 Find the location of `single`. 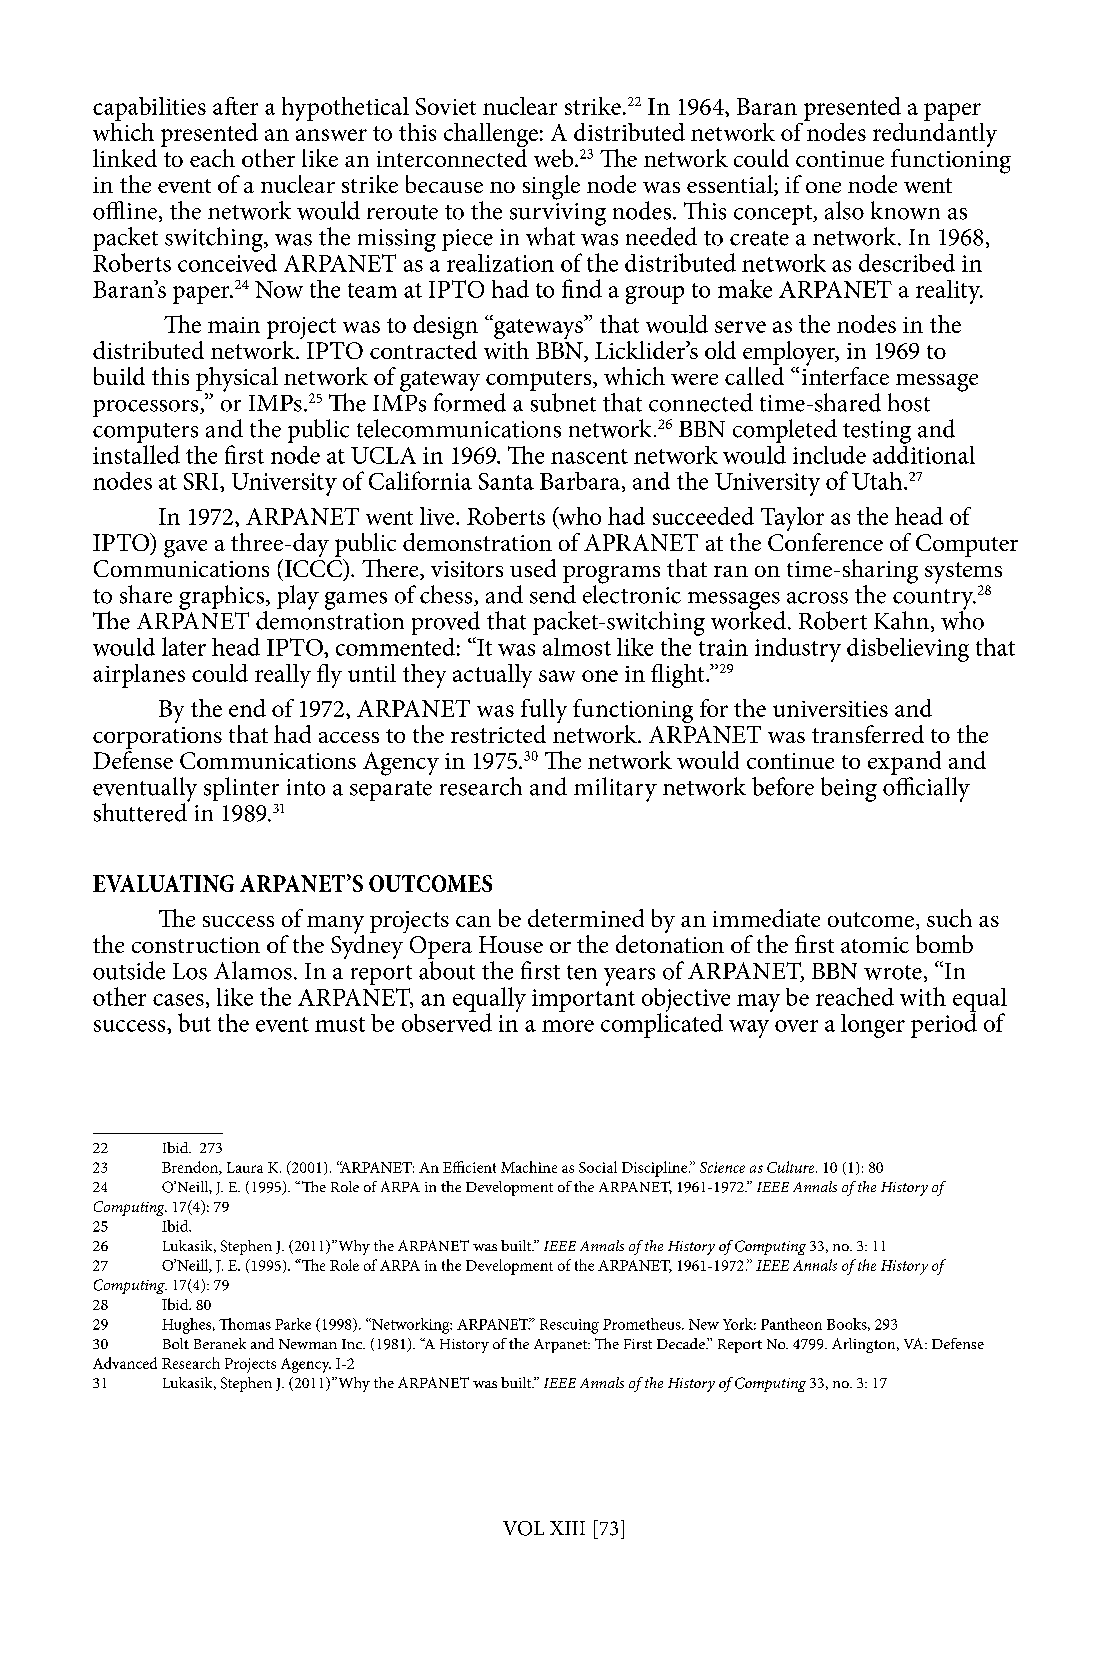

single is located at coordinates (551, 187).
